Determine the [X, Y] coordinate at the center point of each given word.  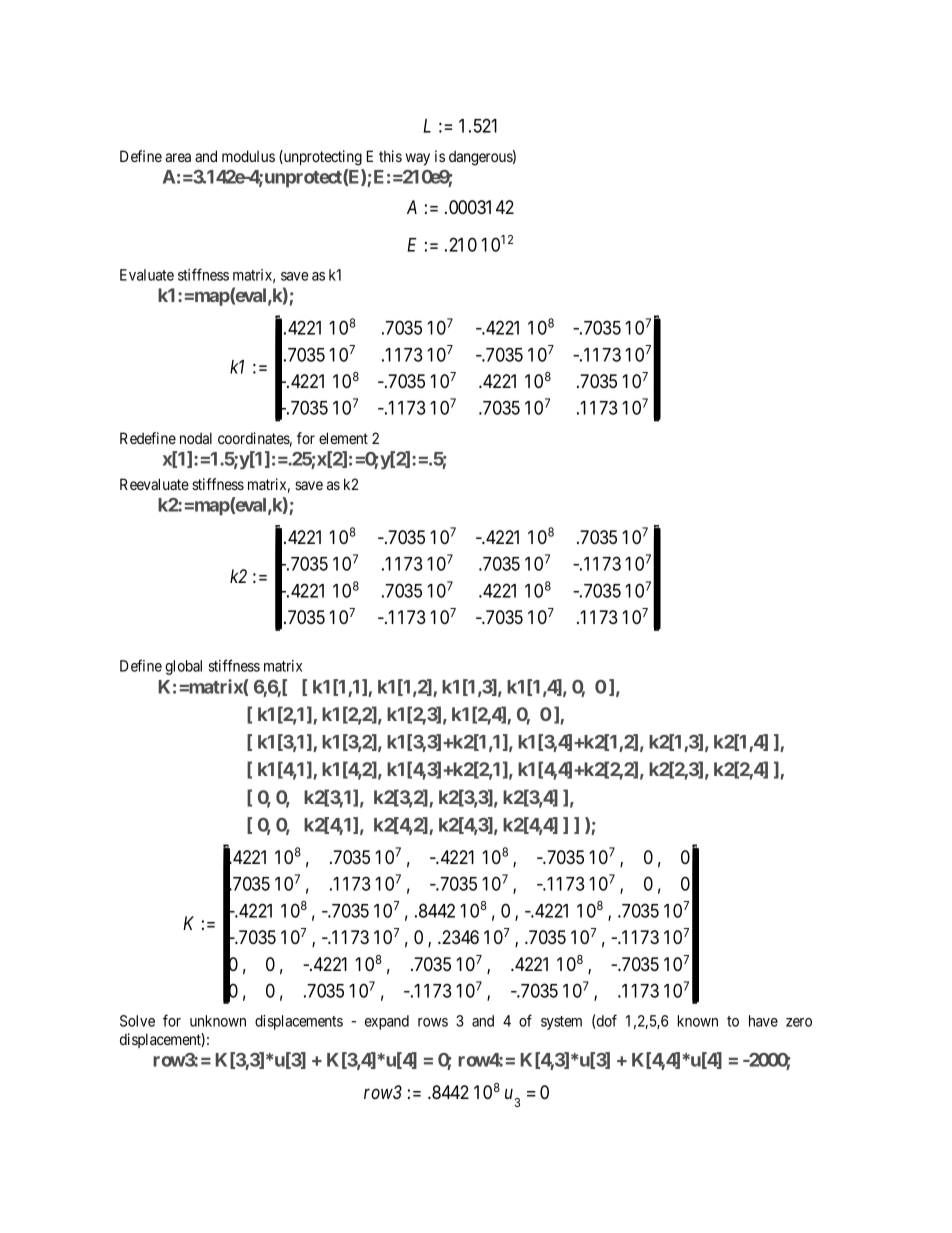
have [763, 1021]
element [343, 438]
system [561, 1023]
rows [433, 1022]
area [178, 157]
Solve [137, 1021]
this [390, 156]
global [183, 667]
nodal [196, 438]
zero [799, 1022]
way [418, 159]
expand [387, 1022]
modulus [248, 156]
